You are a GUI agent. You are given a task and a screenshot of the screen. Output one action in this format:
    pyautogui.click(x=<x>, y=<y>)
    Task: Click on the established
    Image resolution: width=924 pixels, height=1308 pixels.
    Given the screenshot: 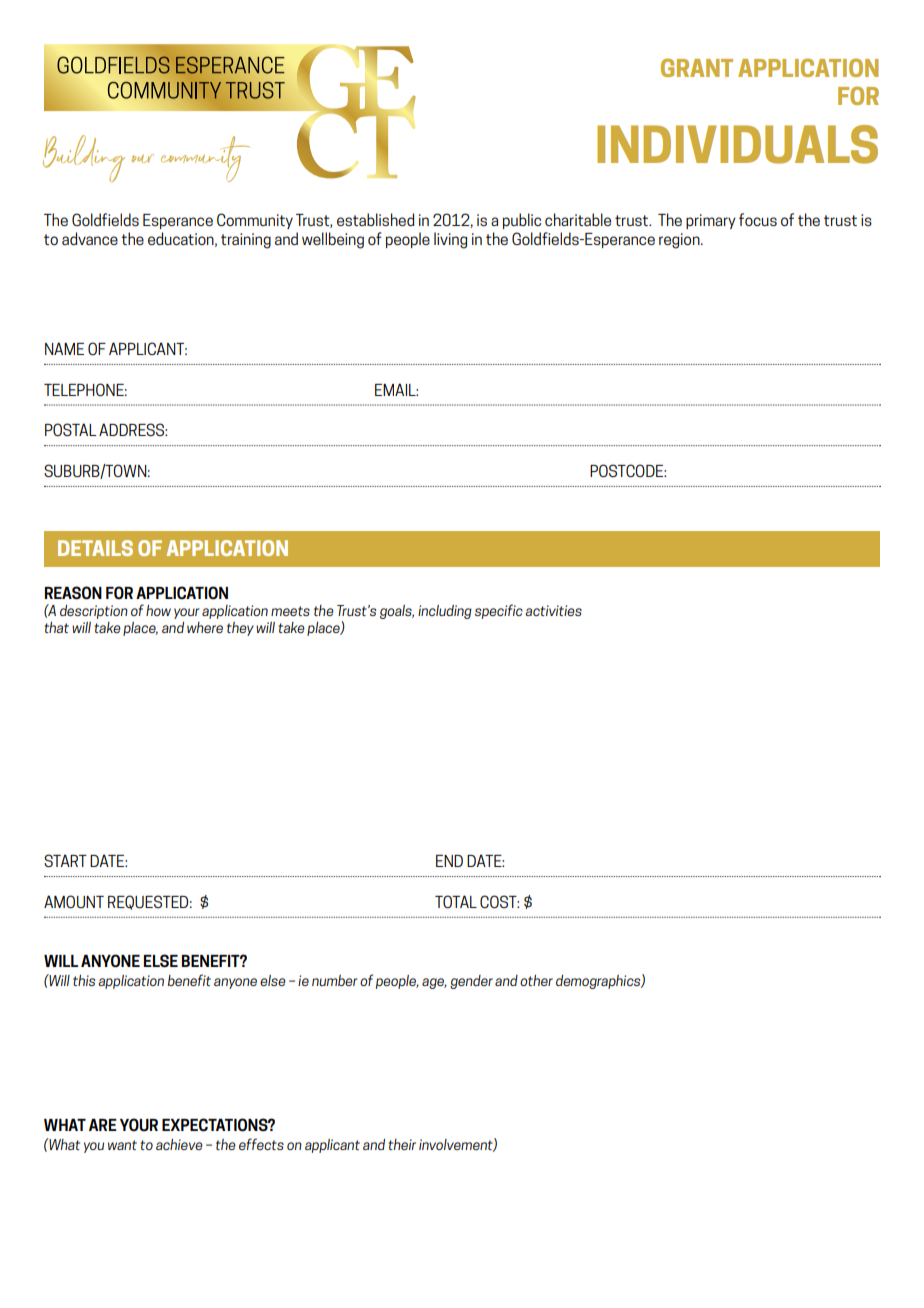 What is the action you would take?
    pyautogui.click(x=376, y=219)
